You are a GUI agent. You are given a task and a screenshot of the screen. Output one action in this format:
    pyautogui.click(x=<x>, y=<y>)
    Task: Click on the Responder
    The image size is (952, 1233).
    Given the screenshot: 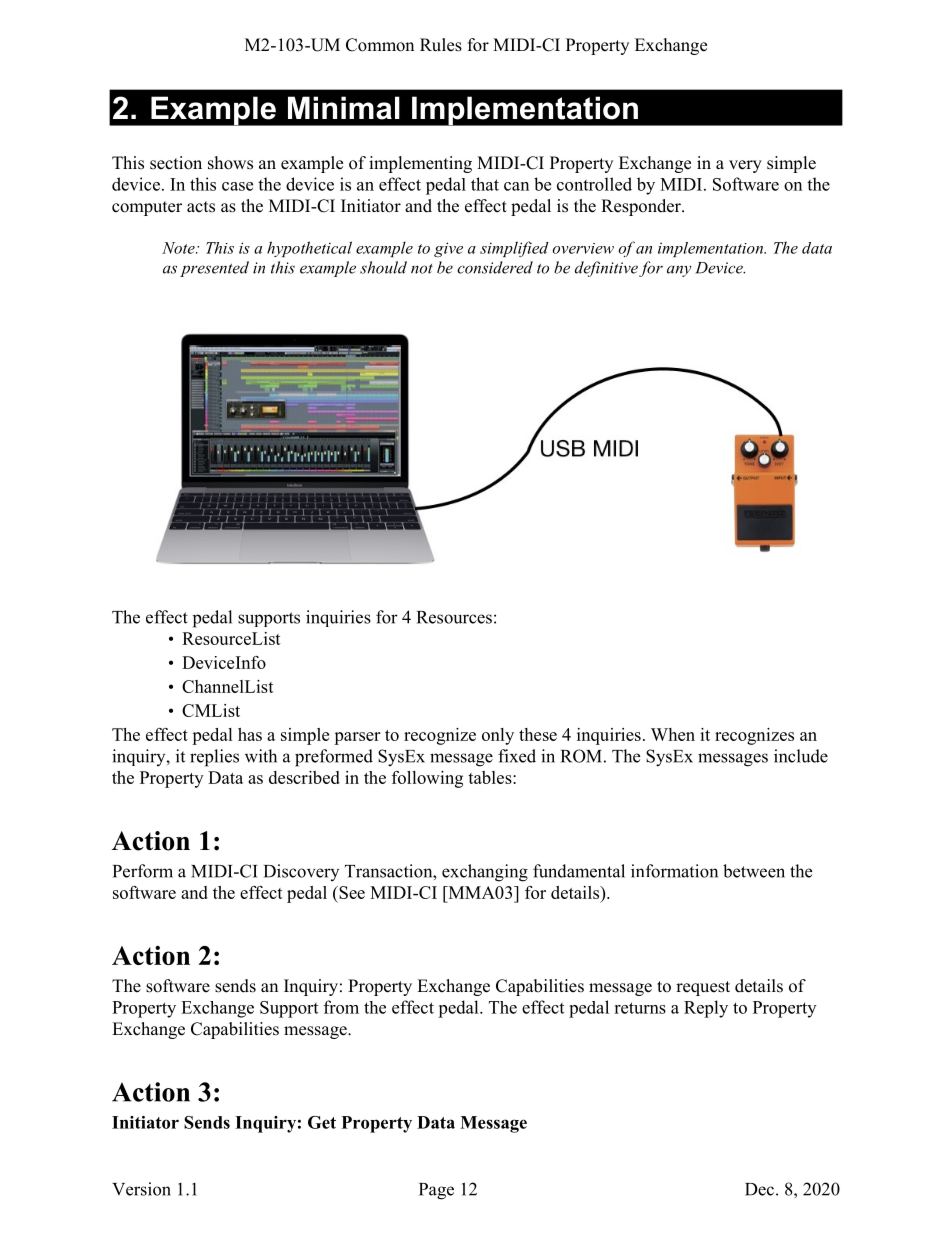 What is the action you would take?
    pyautogui.click(x=642, y=207)
